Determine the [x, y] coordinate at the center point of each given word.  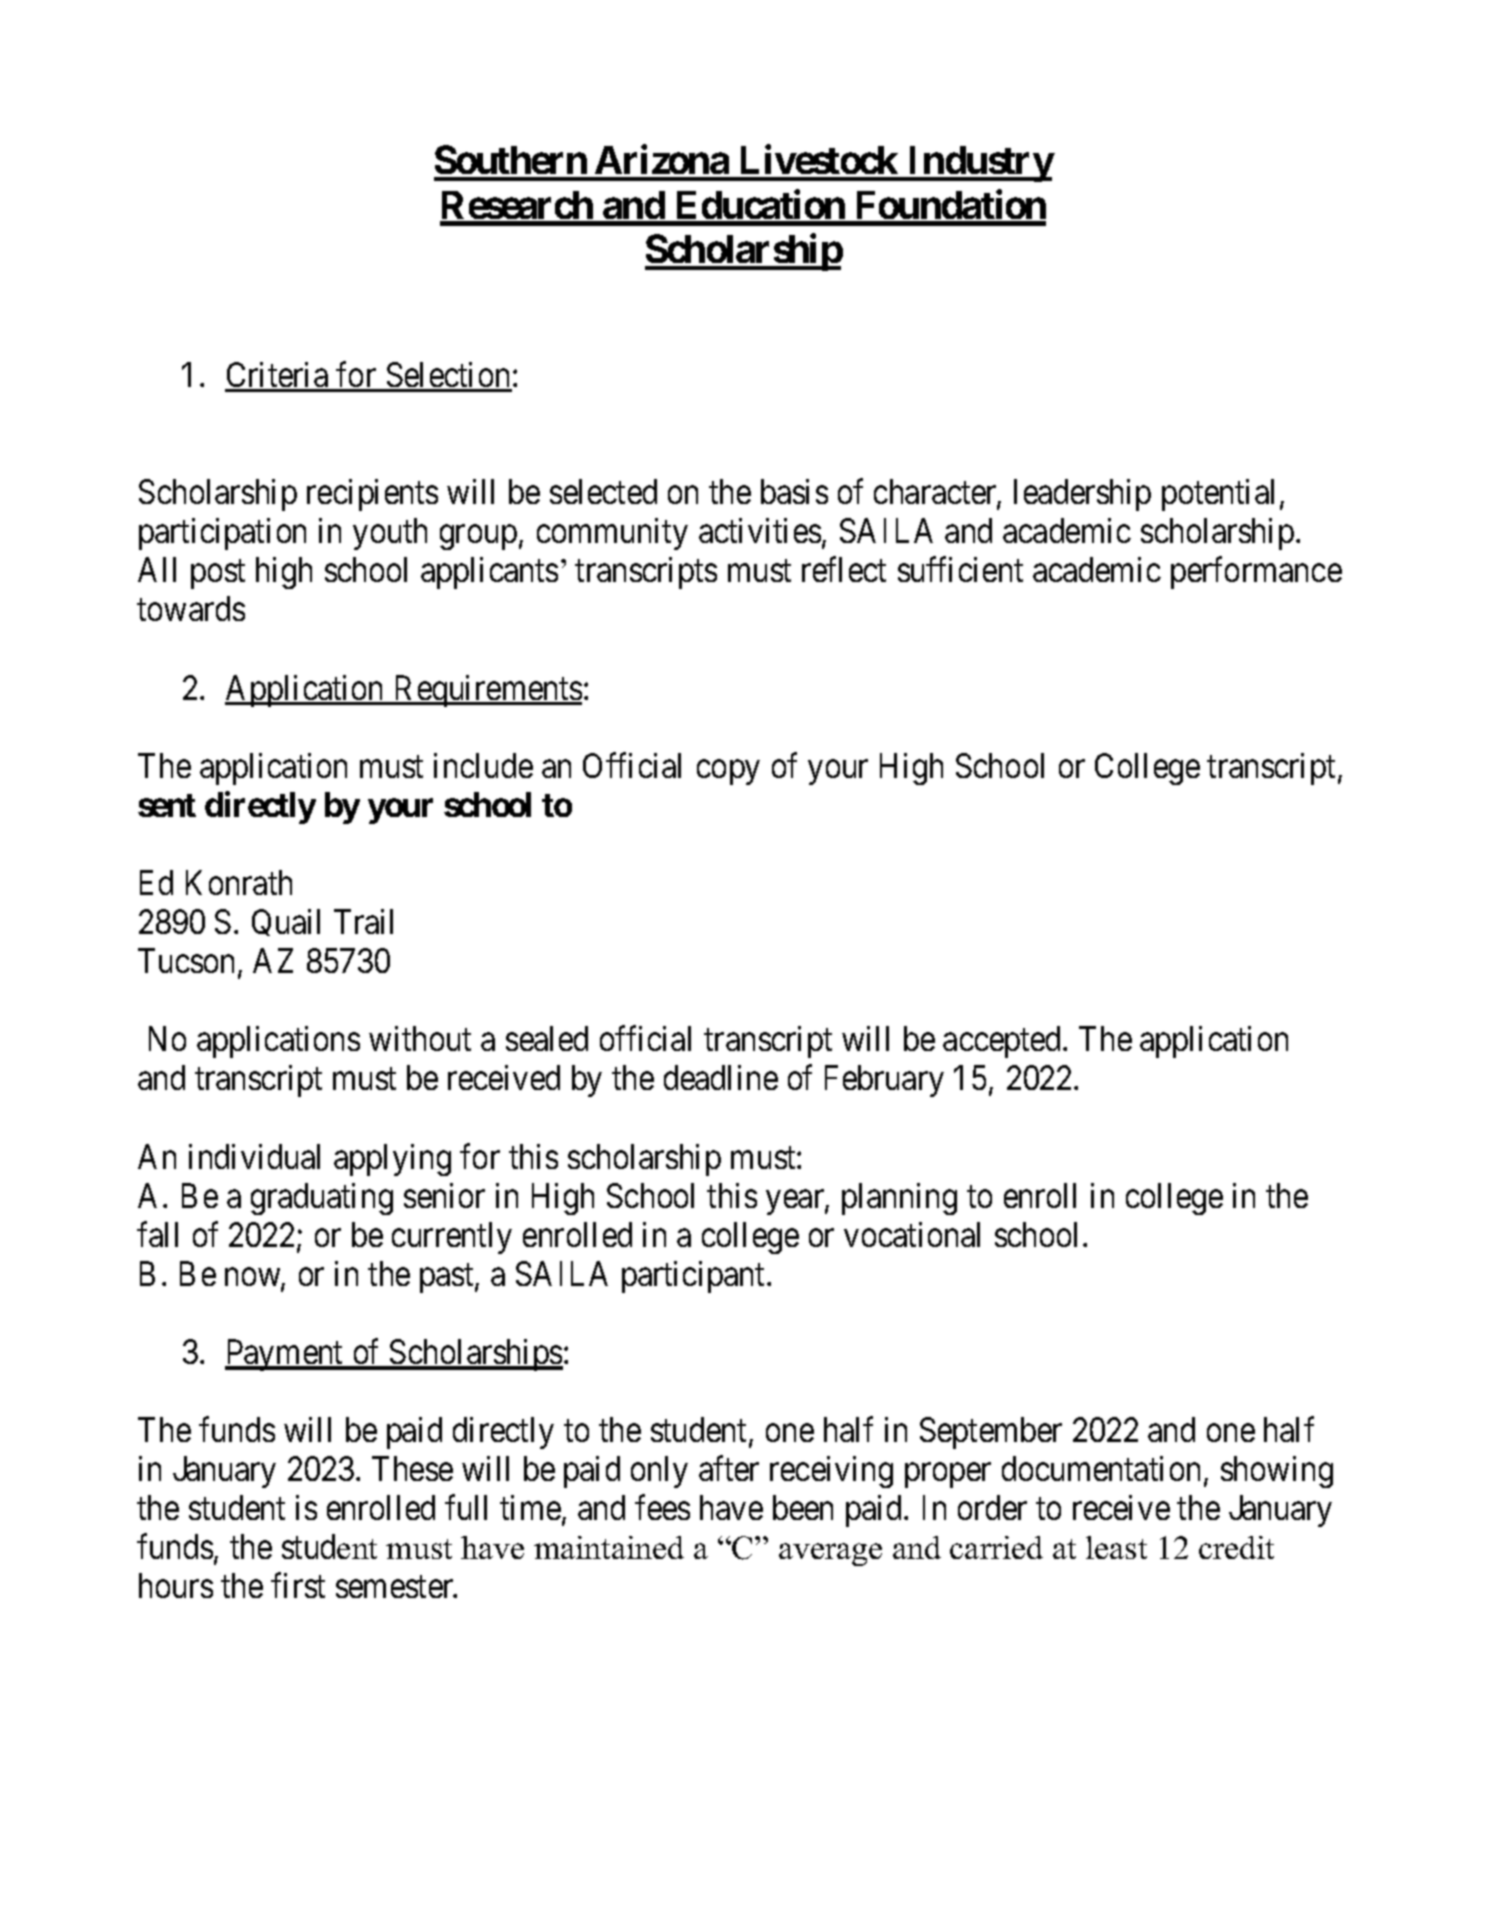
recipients [372, 495]
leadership [1082, 495]
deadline [721, 1077]
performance [1256, 573]
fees [662, 1507]
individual [254, 1156]
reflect [844, 569]
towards [191, 608]
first [298, 1585]
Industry [980, 164]
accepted [1003, 1042]
